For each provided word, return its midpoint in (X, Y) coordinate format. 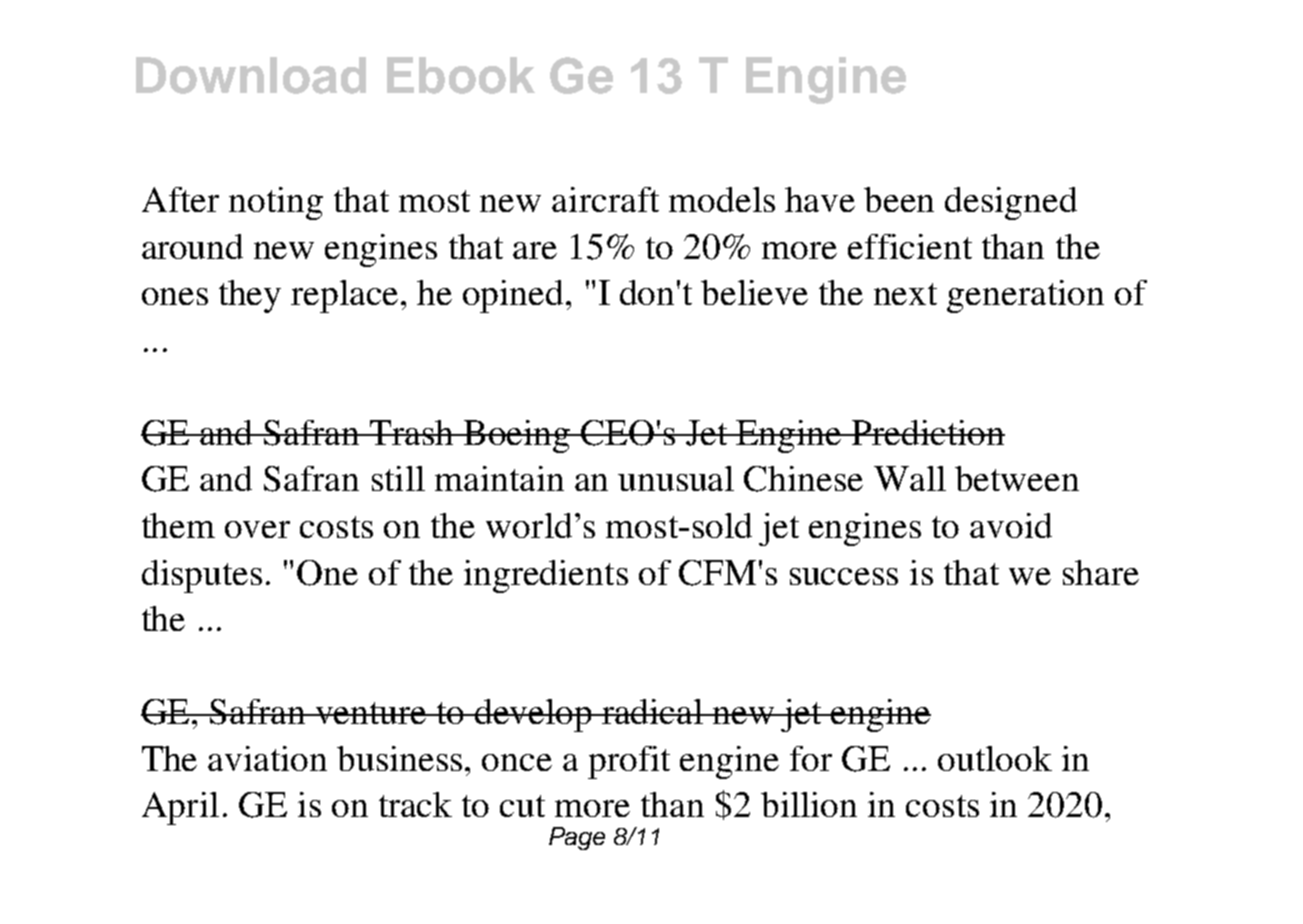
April (180, 808)
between (1017, 478)
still (398, 478)
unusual (676, 478)
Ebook (461, 75)
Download (251, 75)
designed (1011, 203)
